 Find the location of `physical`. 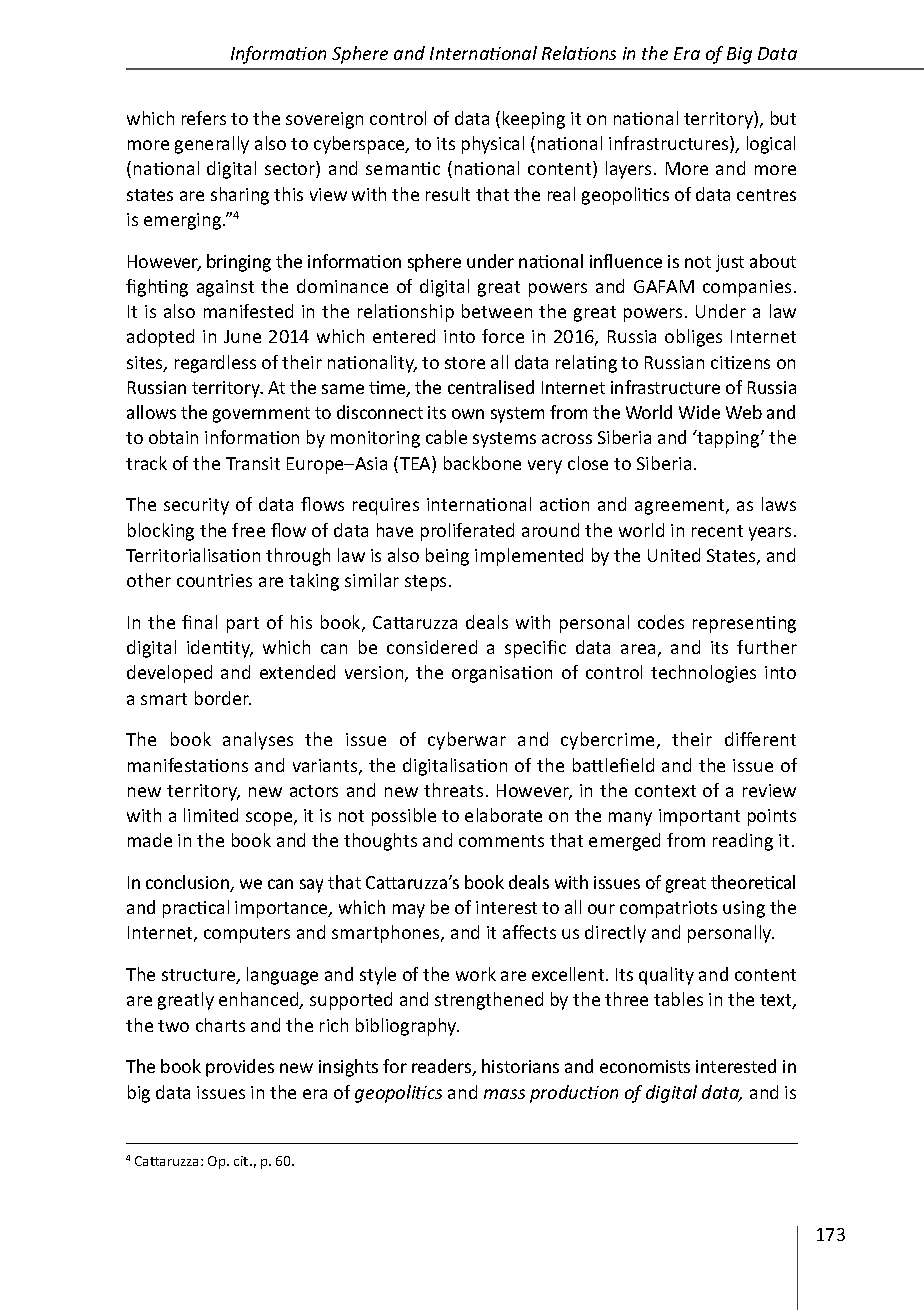

physical is located at coordinates (493, 145).
